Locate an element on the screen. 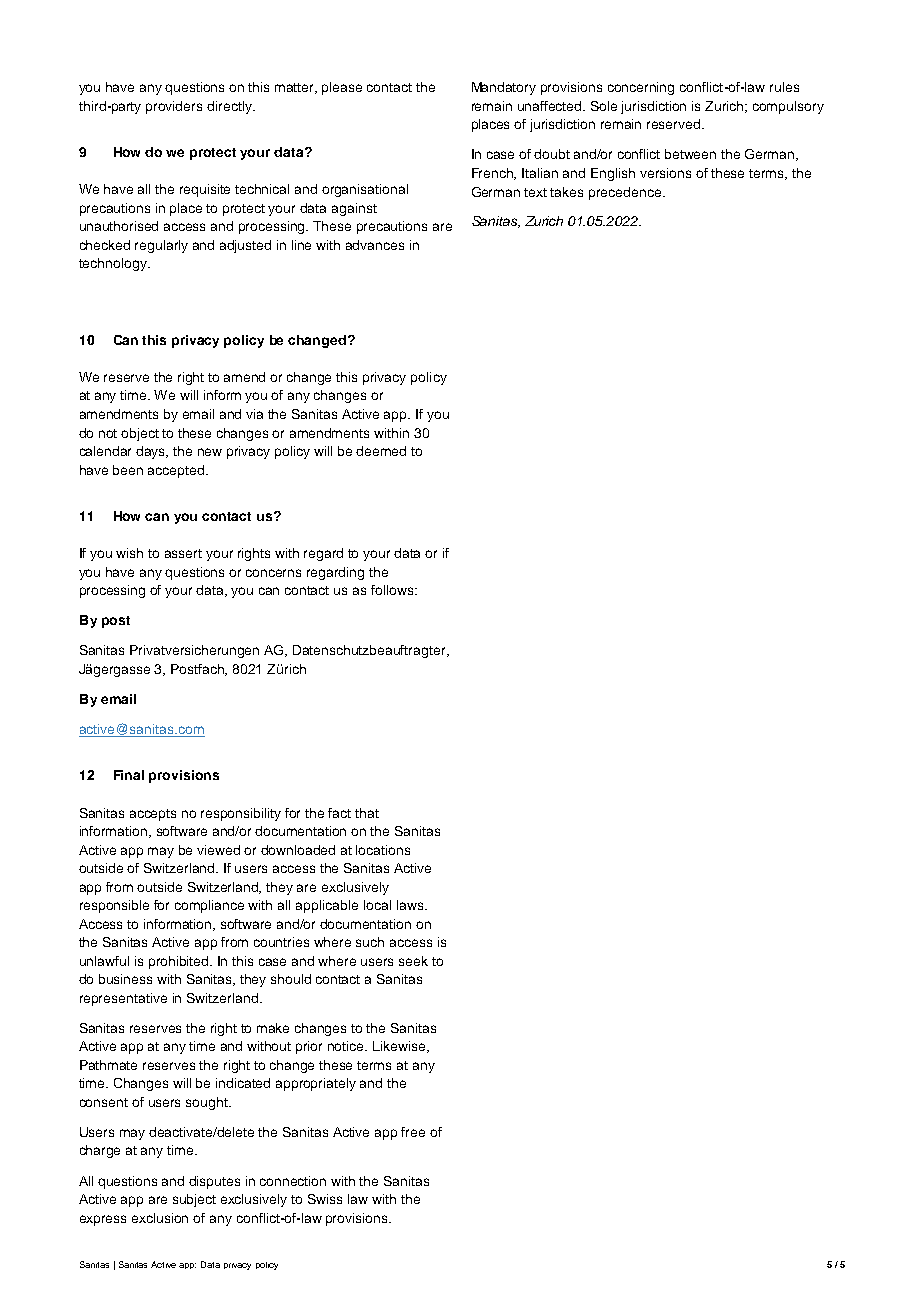 The height and width of the screenshot is (1307, 924). accepts is located at coordinates (153, 815).
